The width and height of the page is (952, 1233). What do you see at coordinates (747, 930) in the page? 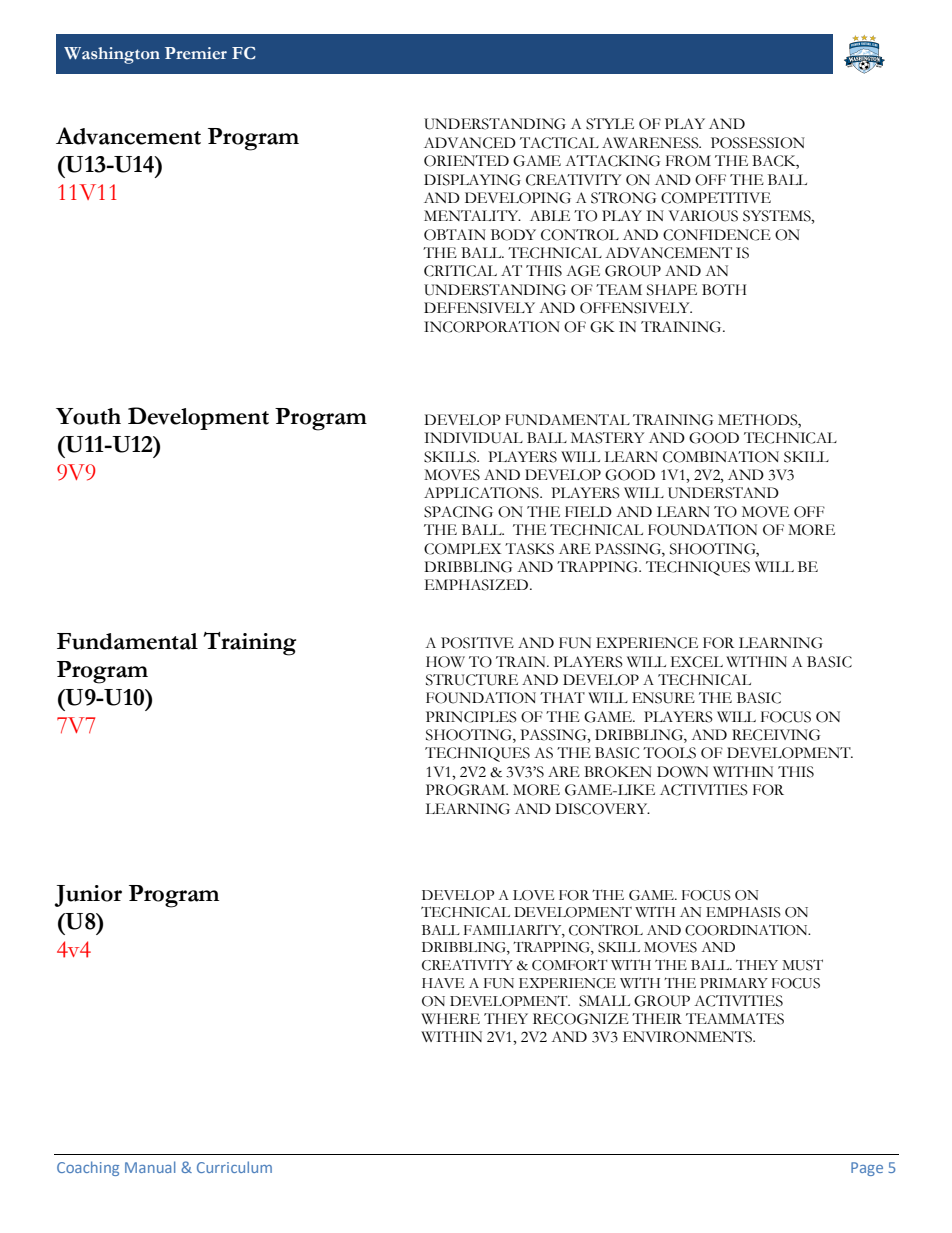
I see `COORDINATION` at bounding box center [747, 930].
